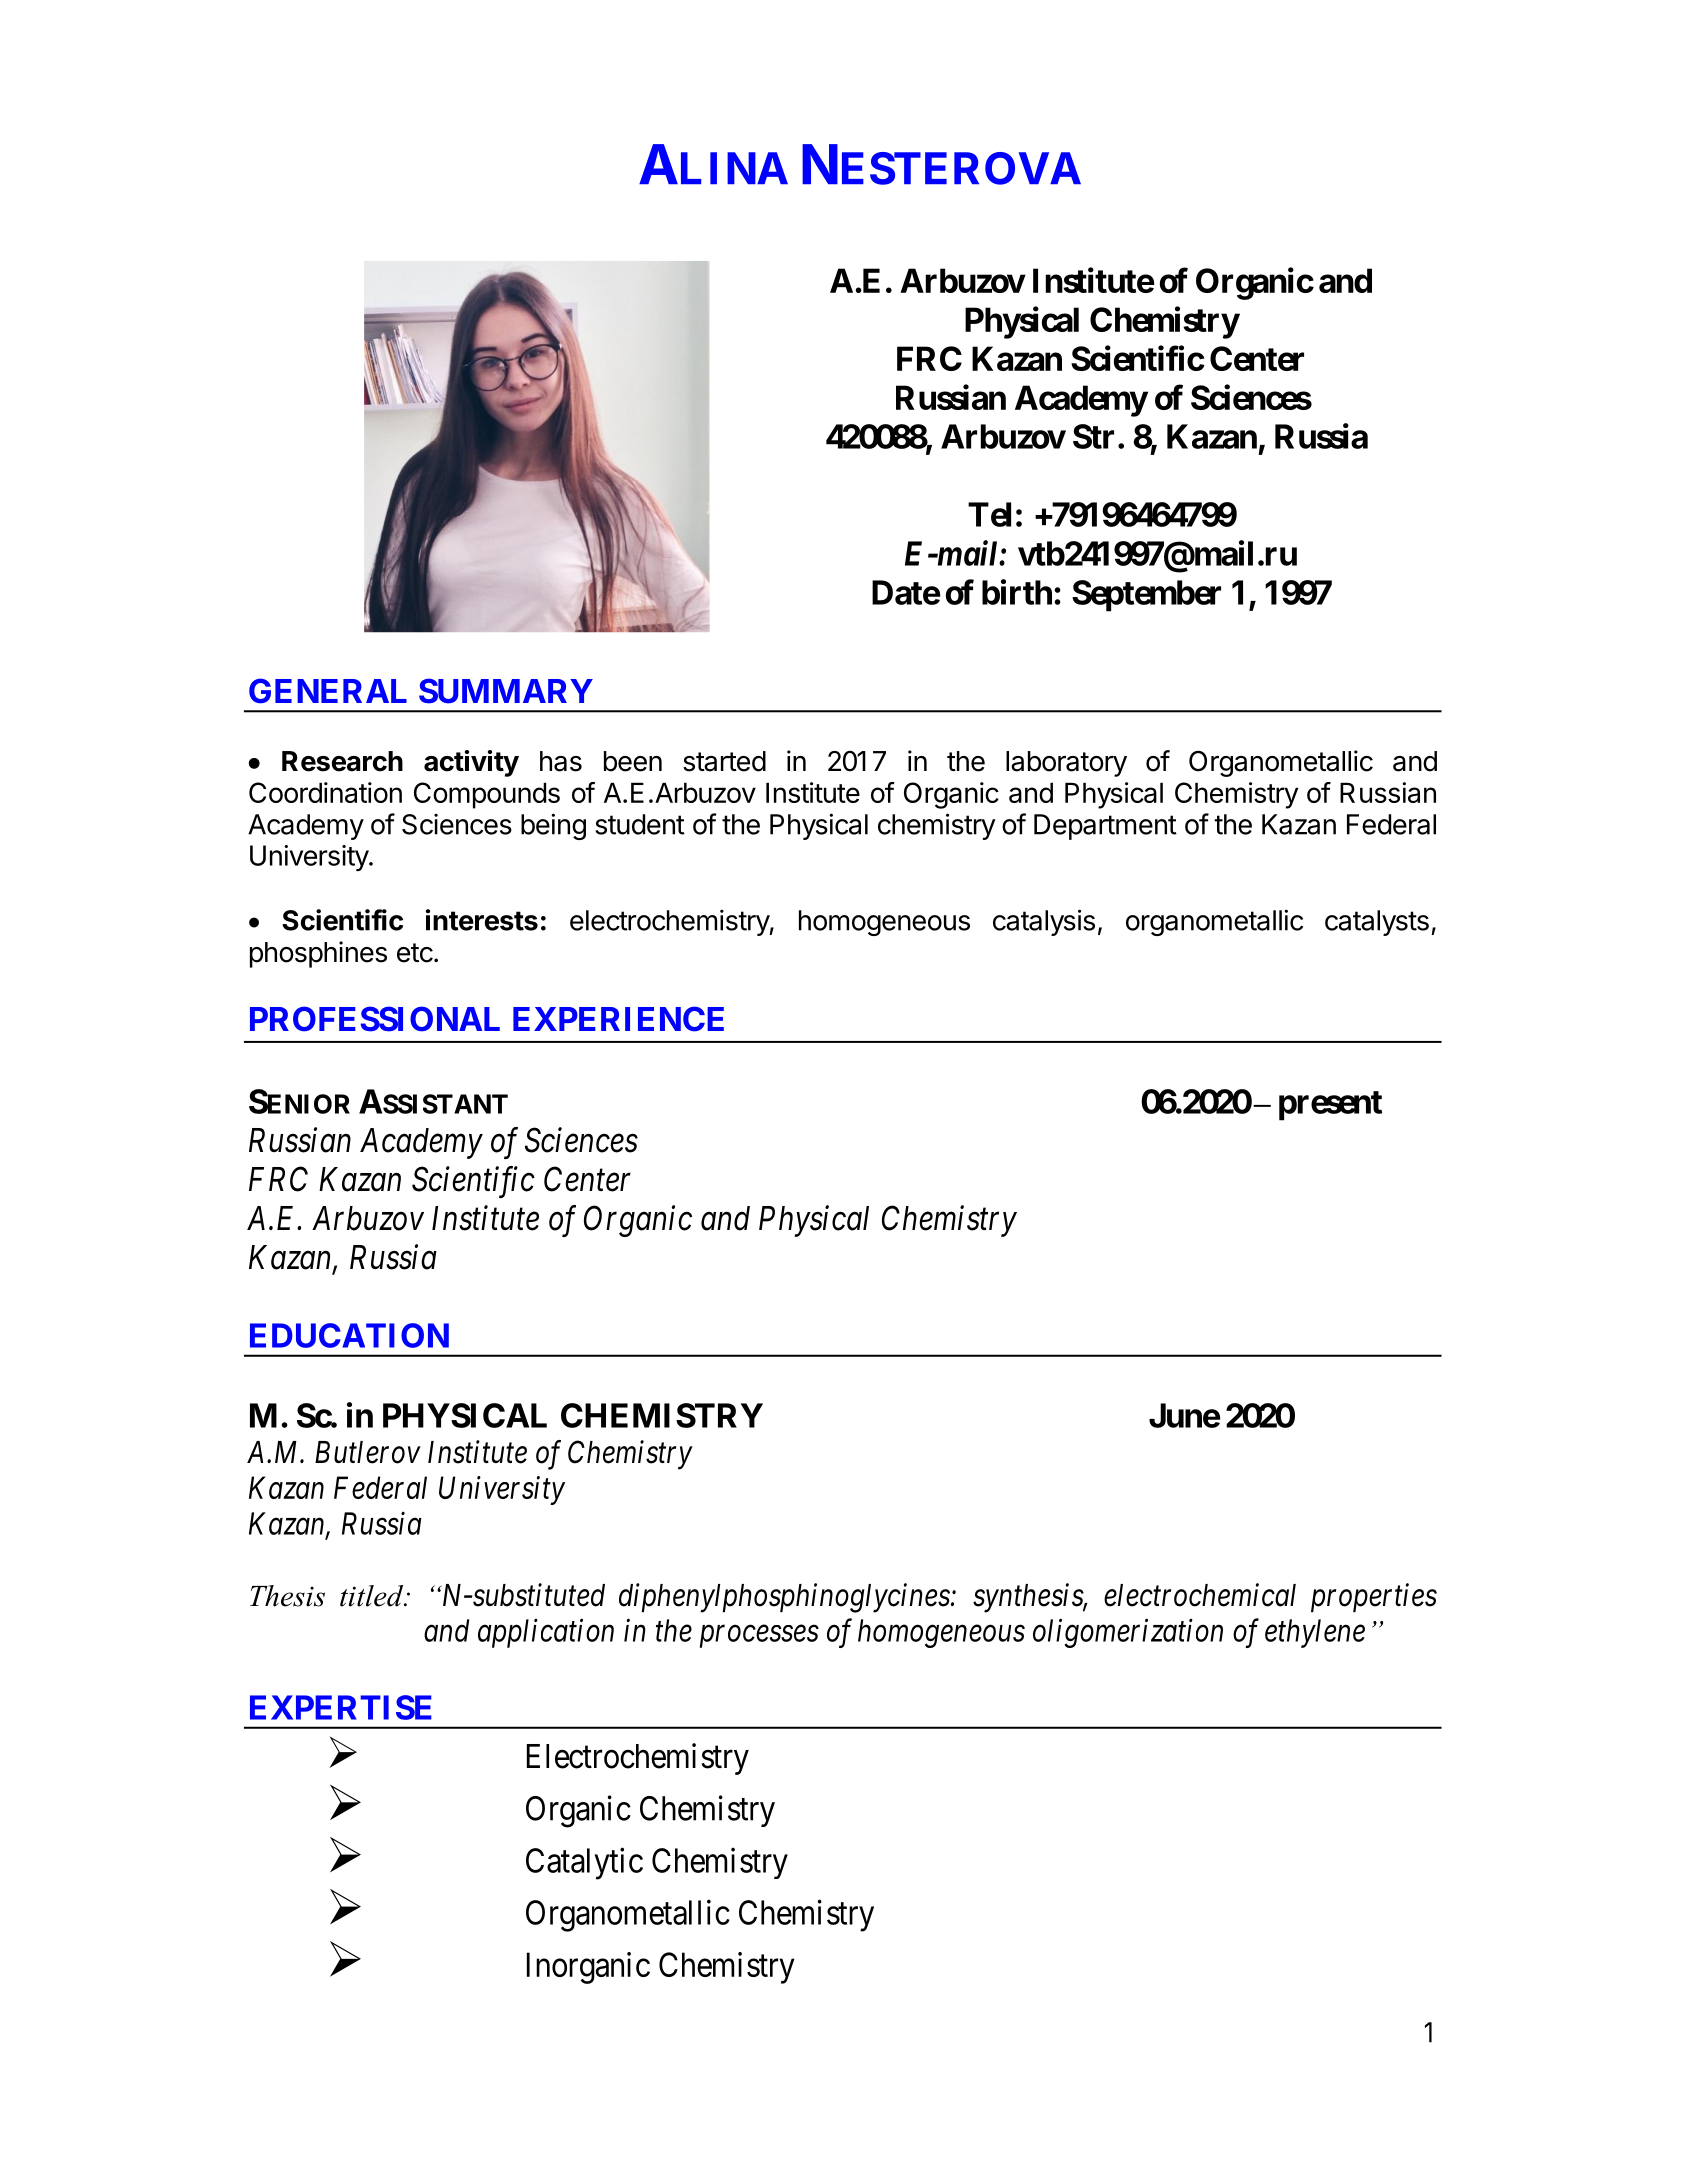 This document has width=1685, height=2180. What do you see at coordinates (989, 514) in the document?
I see `Tel` at bounding box center [989, 514].
